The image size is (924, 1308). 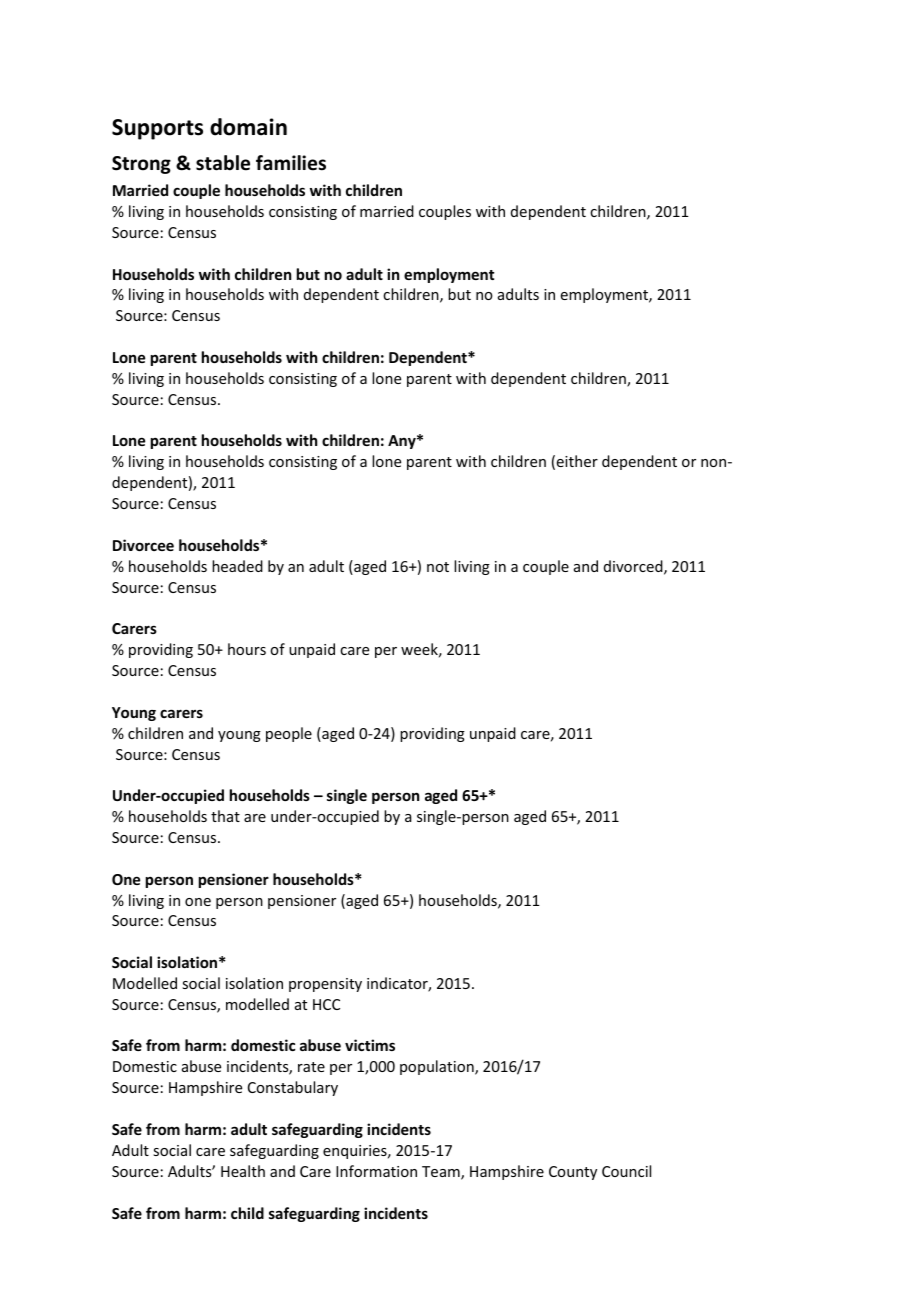 I want to click on population, so click(x=438, y=1067).
